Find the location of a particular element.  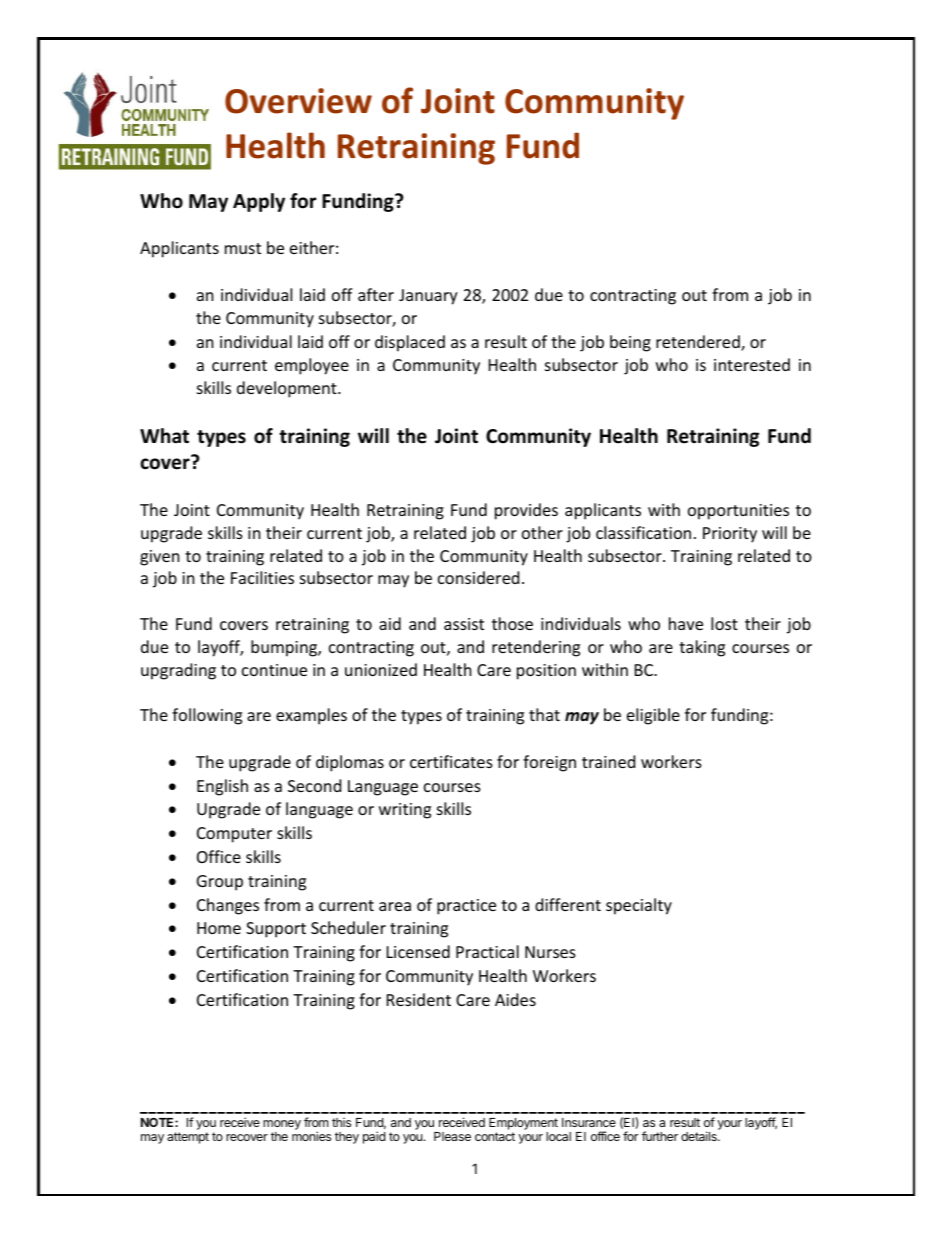

being is located at coordinates (630, 343).
